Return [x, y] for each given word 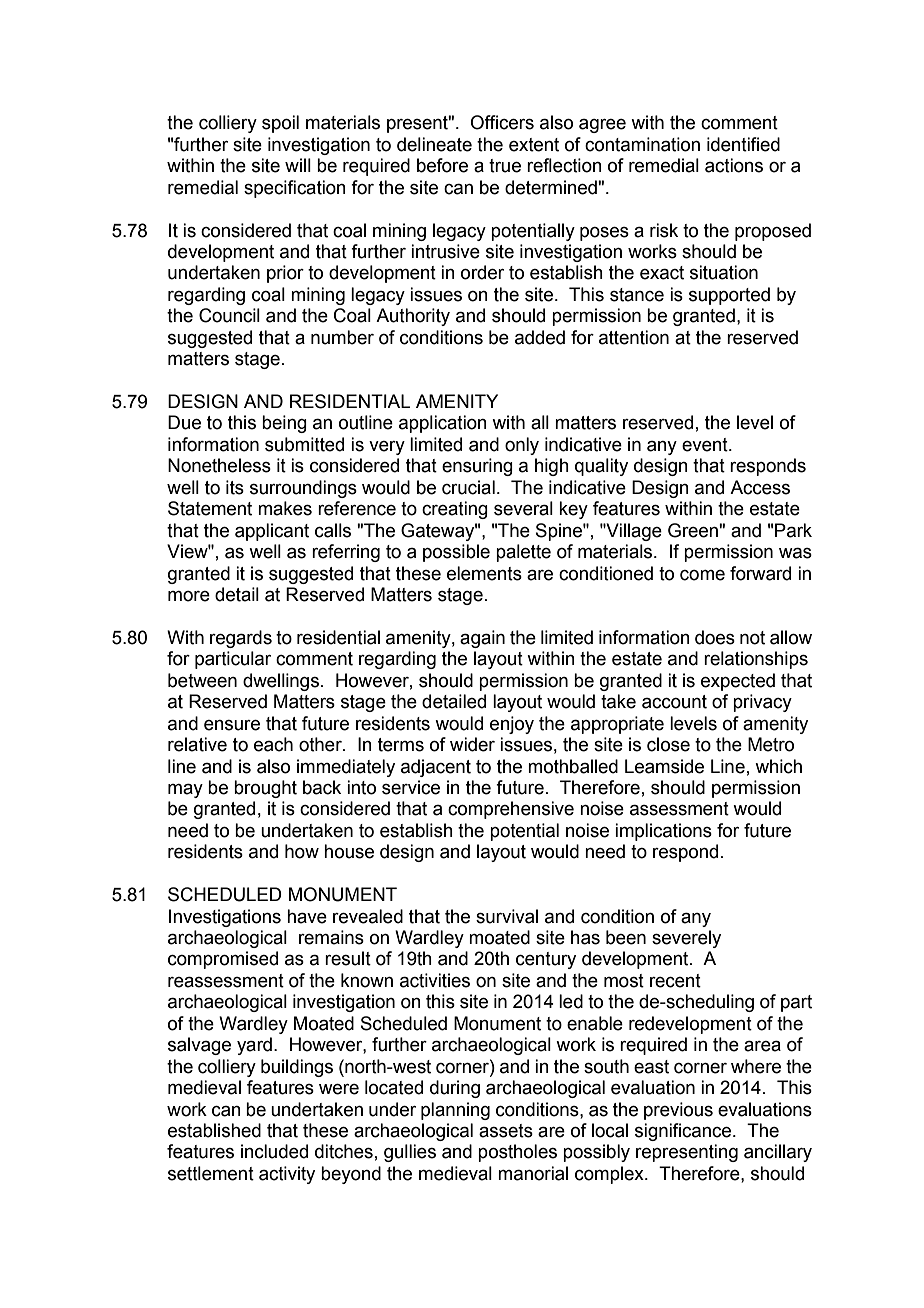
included [274, 1151]
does [715, 637]
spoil [280, 124]
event [706, 445]
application [443, 424]
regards [241, 639]
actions [734, 165]
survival [507, 916]
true [505, 166]
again [482, 639]
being [284, 424]
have [307, 916]
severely [686, 939]
